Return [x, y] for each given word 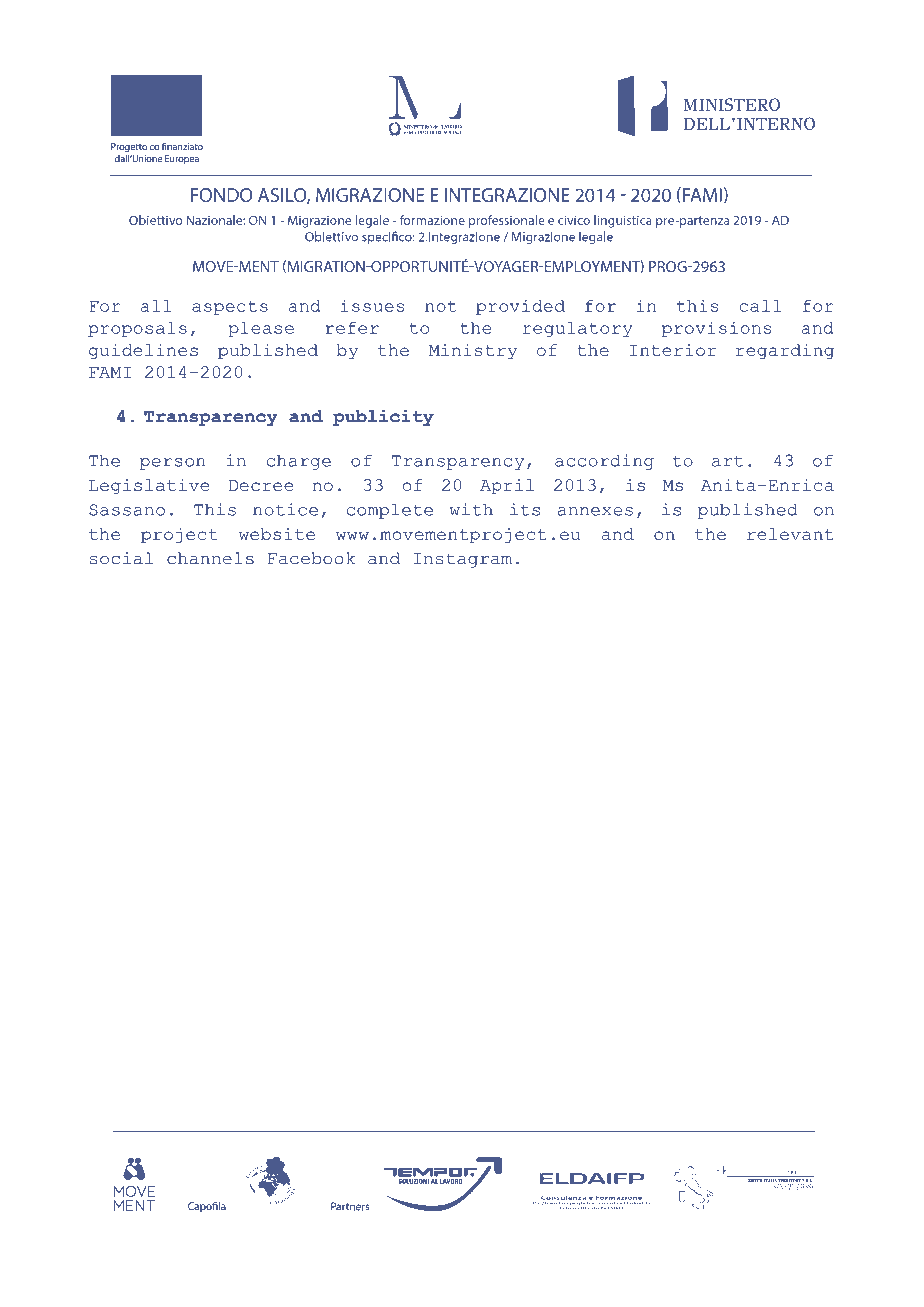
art [727, 461]
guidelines [143, 352]
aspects [230, 308]
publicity [383, 418]
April [507, 487]
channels [210, 558]
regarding [785, 352]
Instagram [463, 560]
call [760, 306]
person [172, 464]
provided [520, 307]
